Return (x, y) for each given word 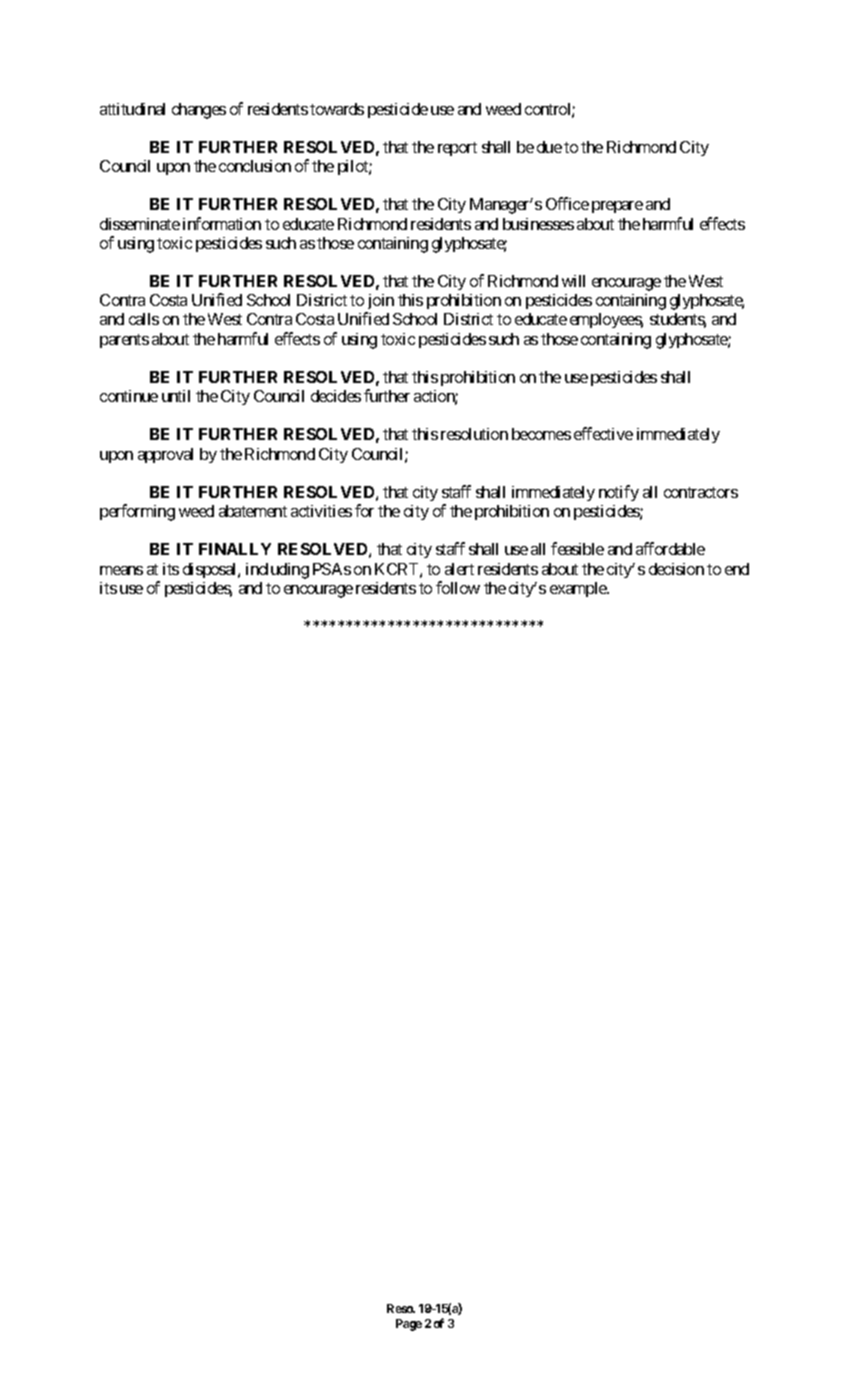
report (457, 149)
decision (676, 569)
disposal (211, 570)
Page (409, 1325)
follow (458, 587)
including (277, 571)
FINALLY (235, 549)
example (579, 589)
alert (459, 569)
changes (199, 111)
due (549, 147)
